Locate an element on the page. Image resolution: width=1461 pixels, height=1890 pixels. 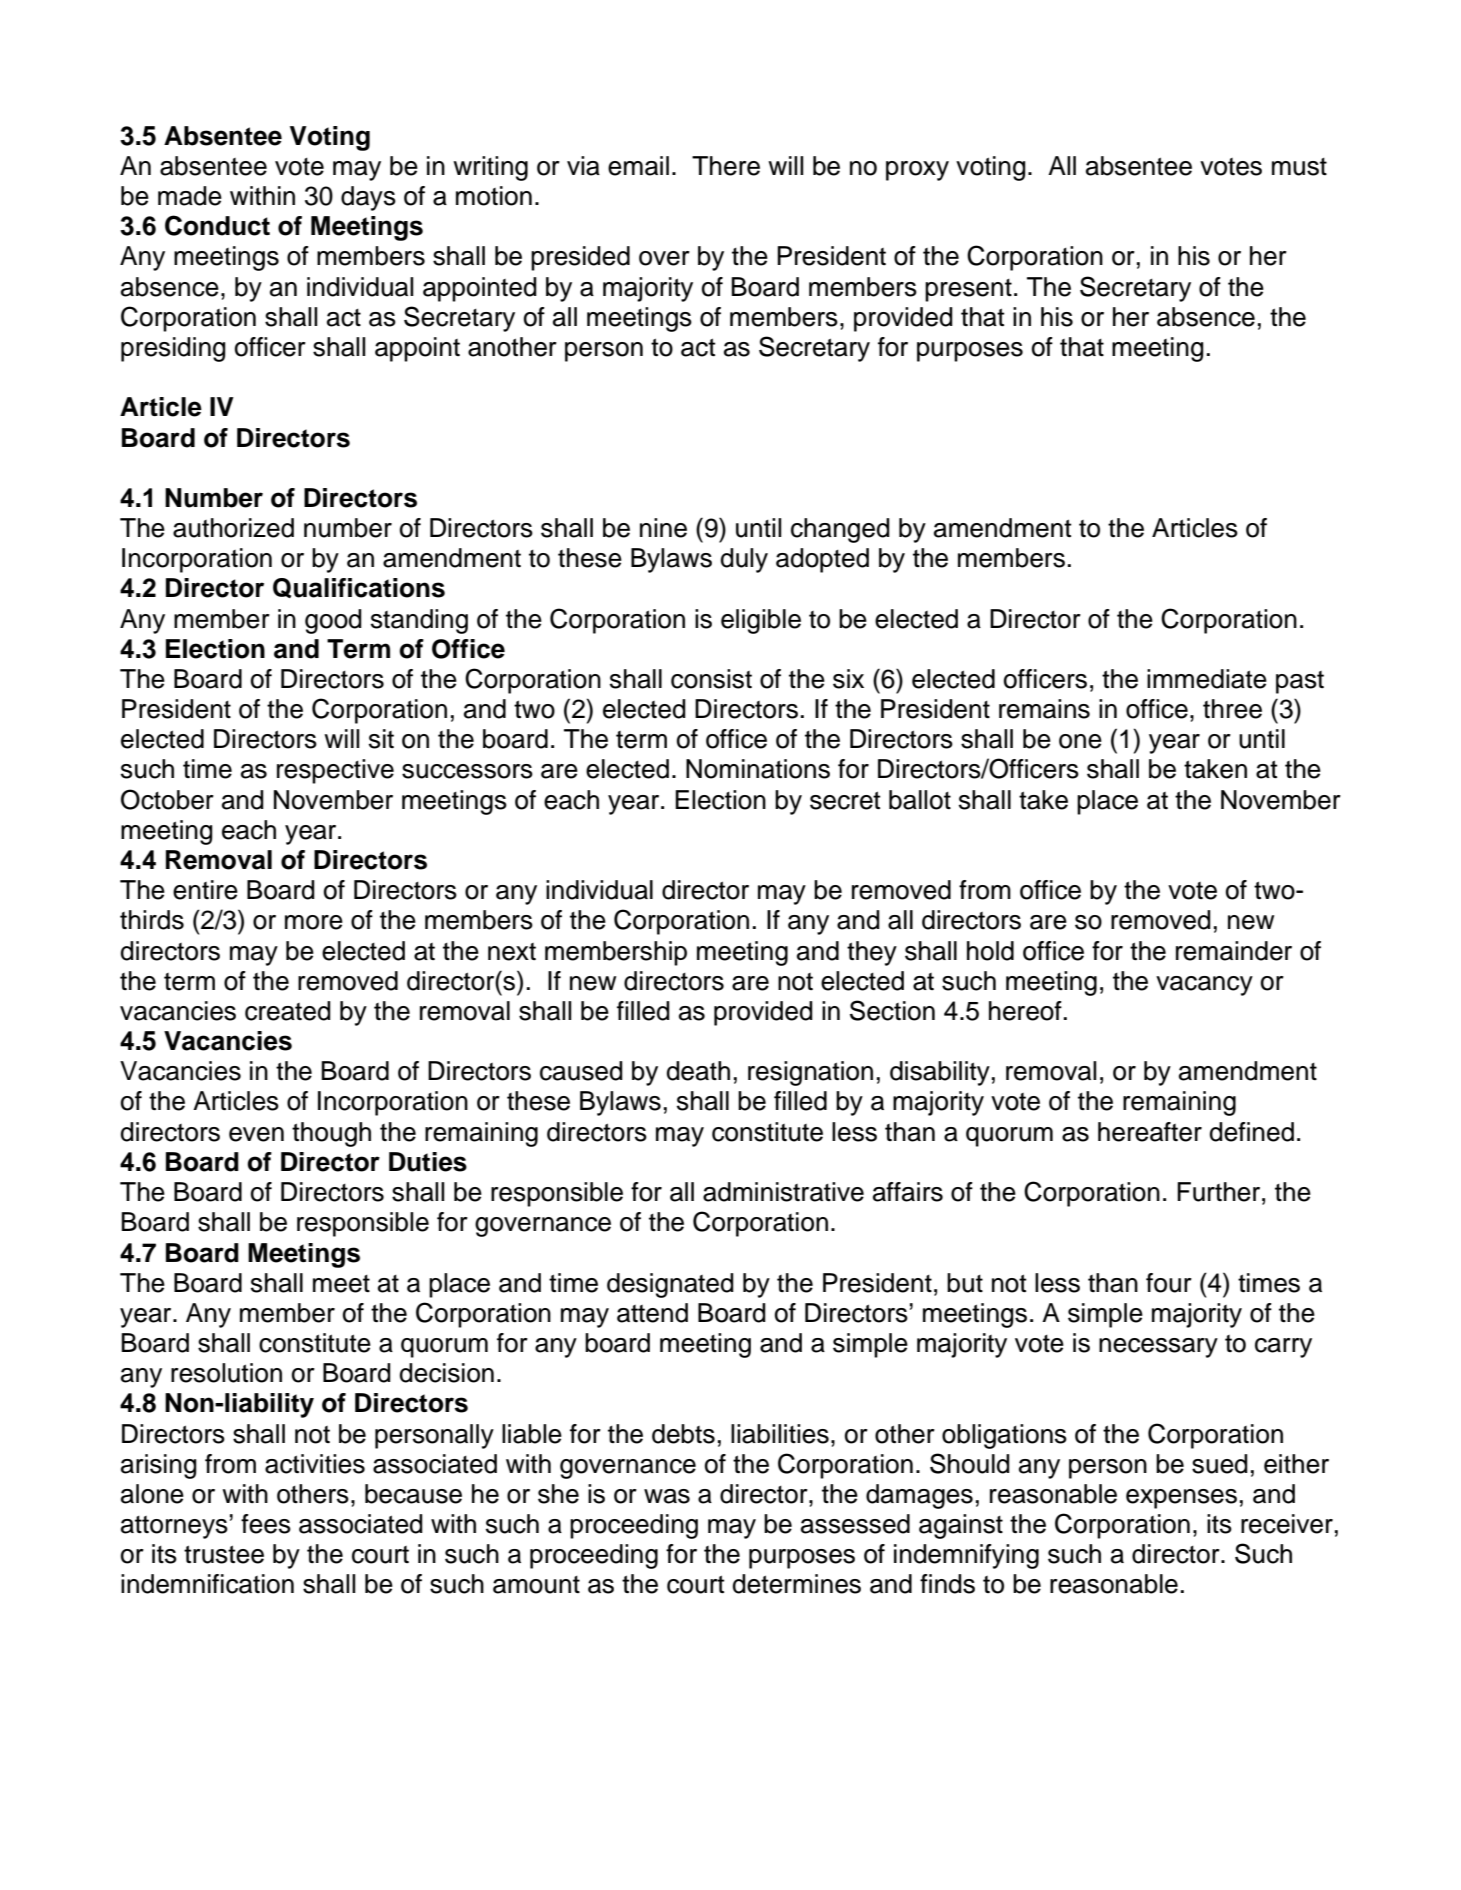
must is located at coordinates (1299, 167).
